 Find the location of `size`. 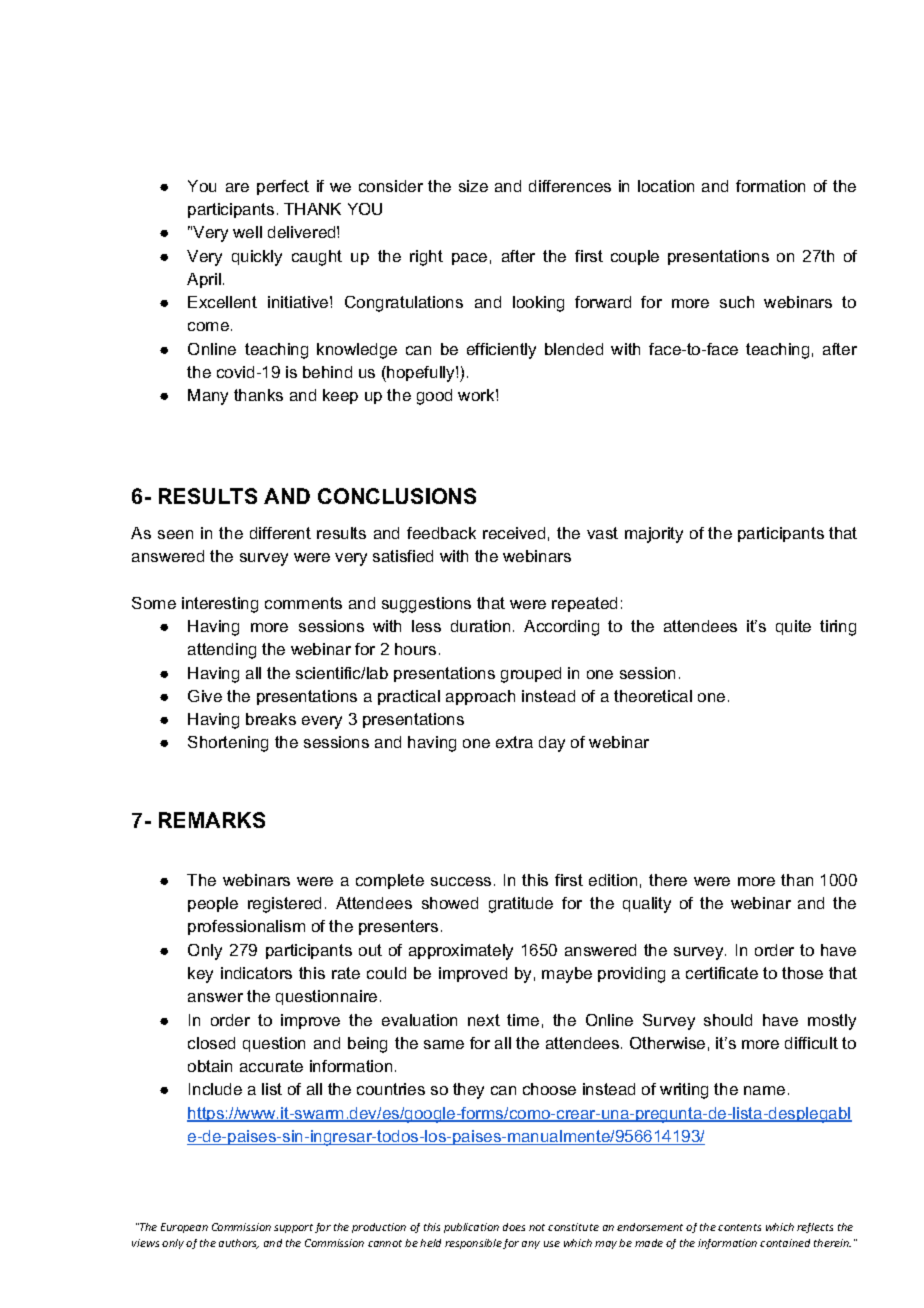

size is located at coordinates (473, 186).
